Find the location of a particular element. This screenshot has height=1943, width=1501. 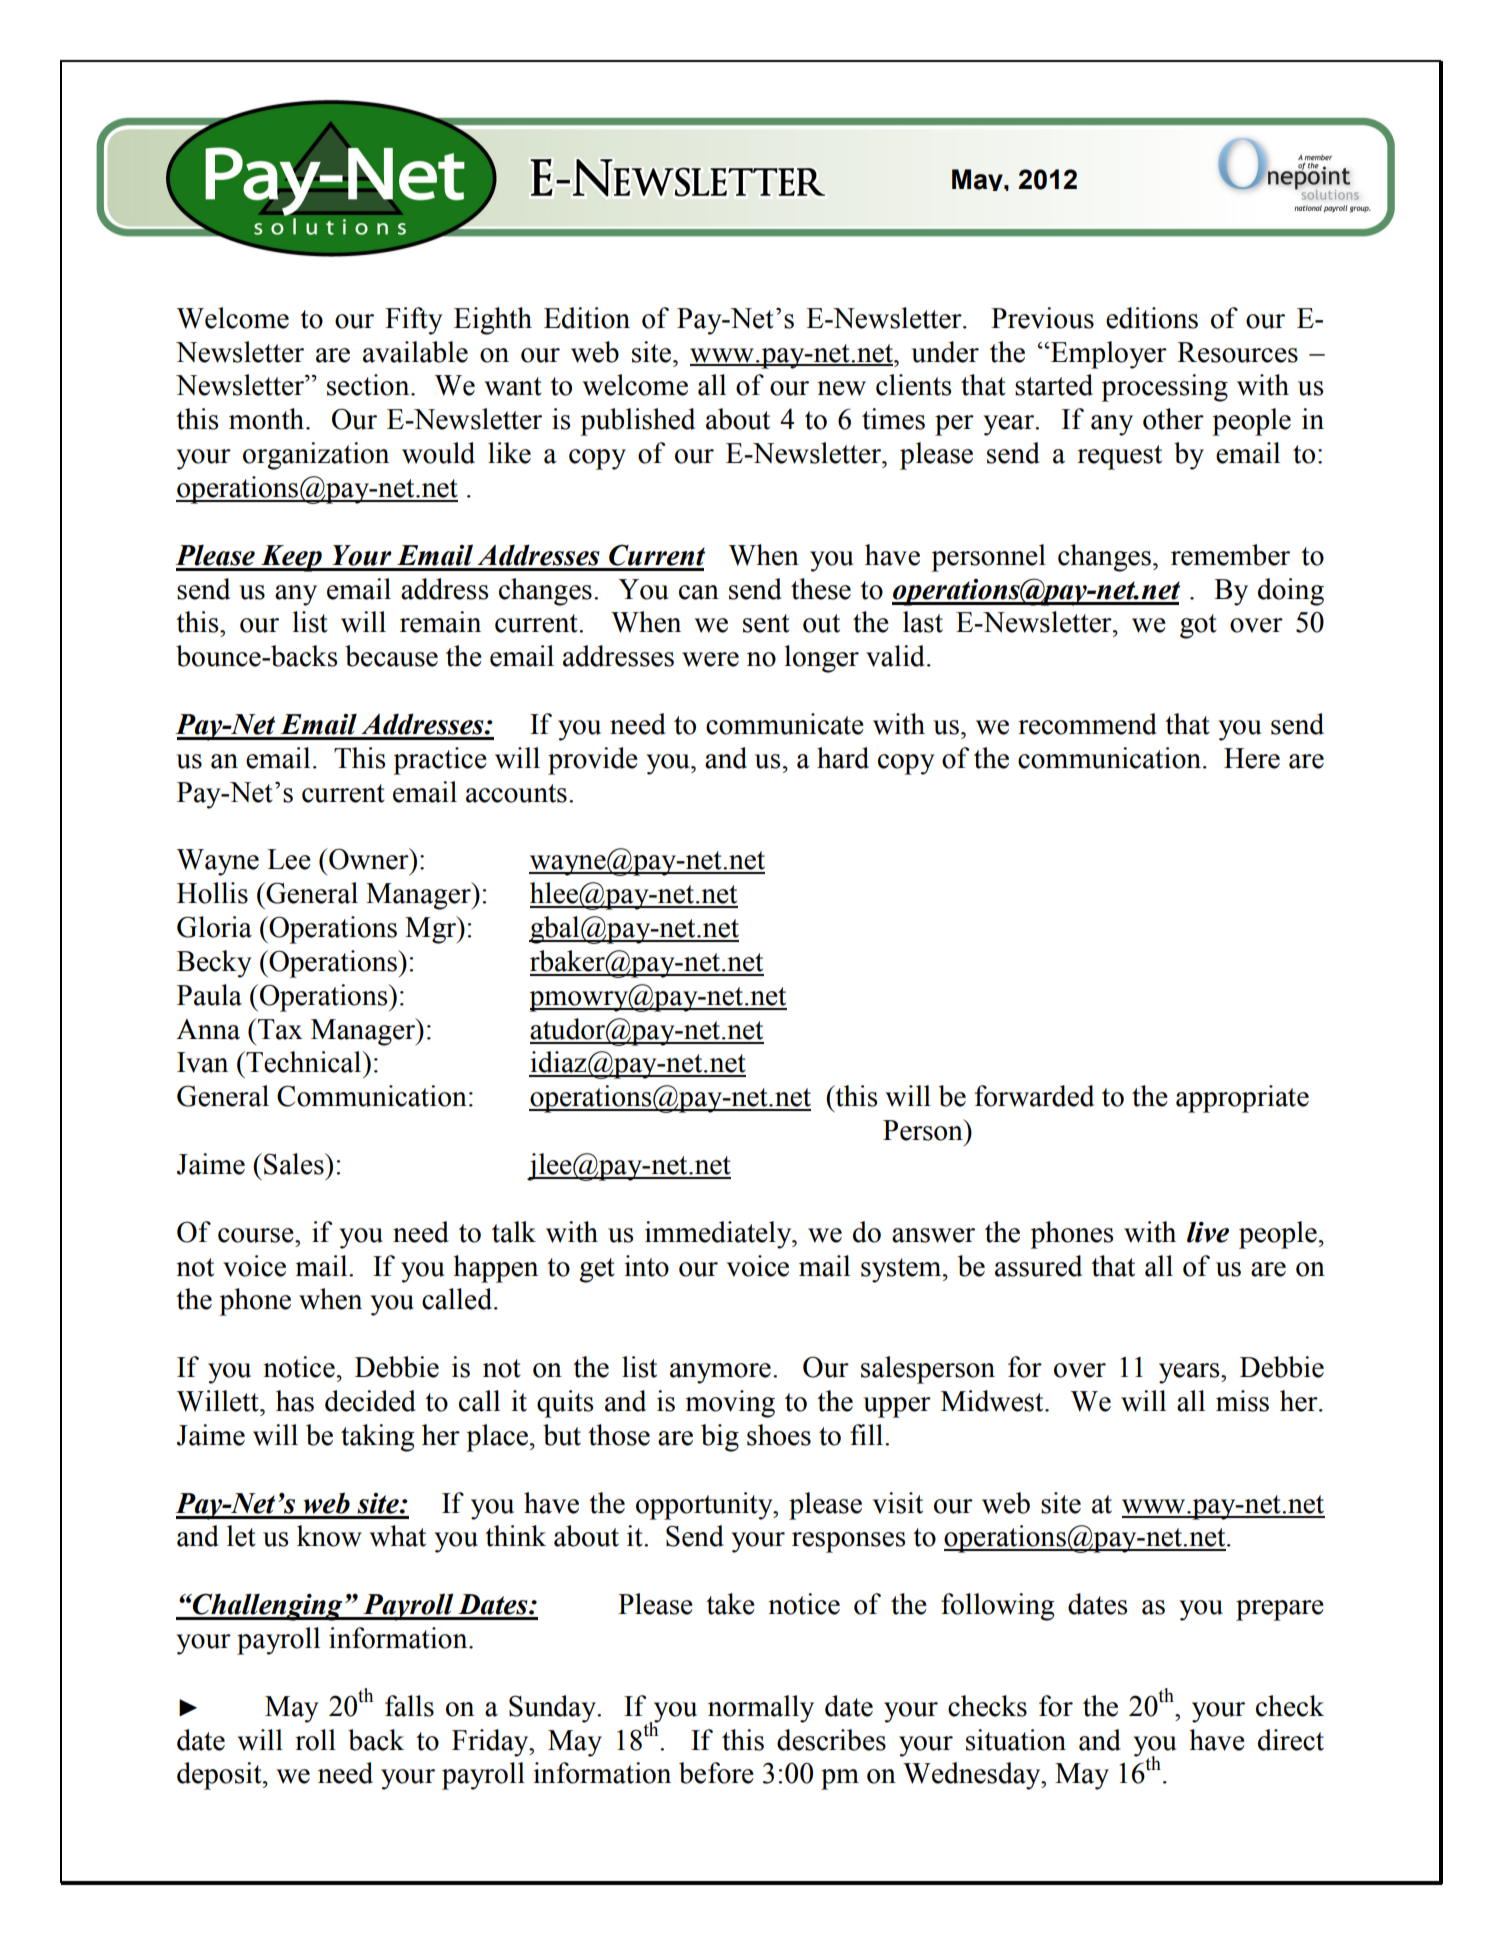

recommend is located at coordinates (1087, 724).
